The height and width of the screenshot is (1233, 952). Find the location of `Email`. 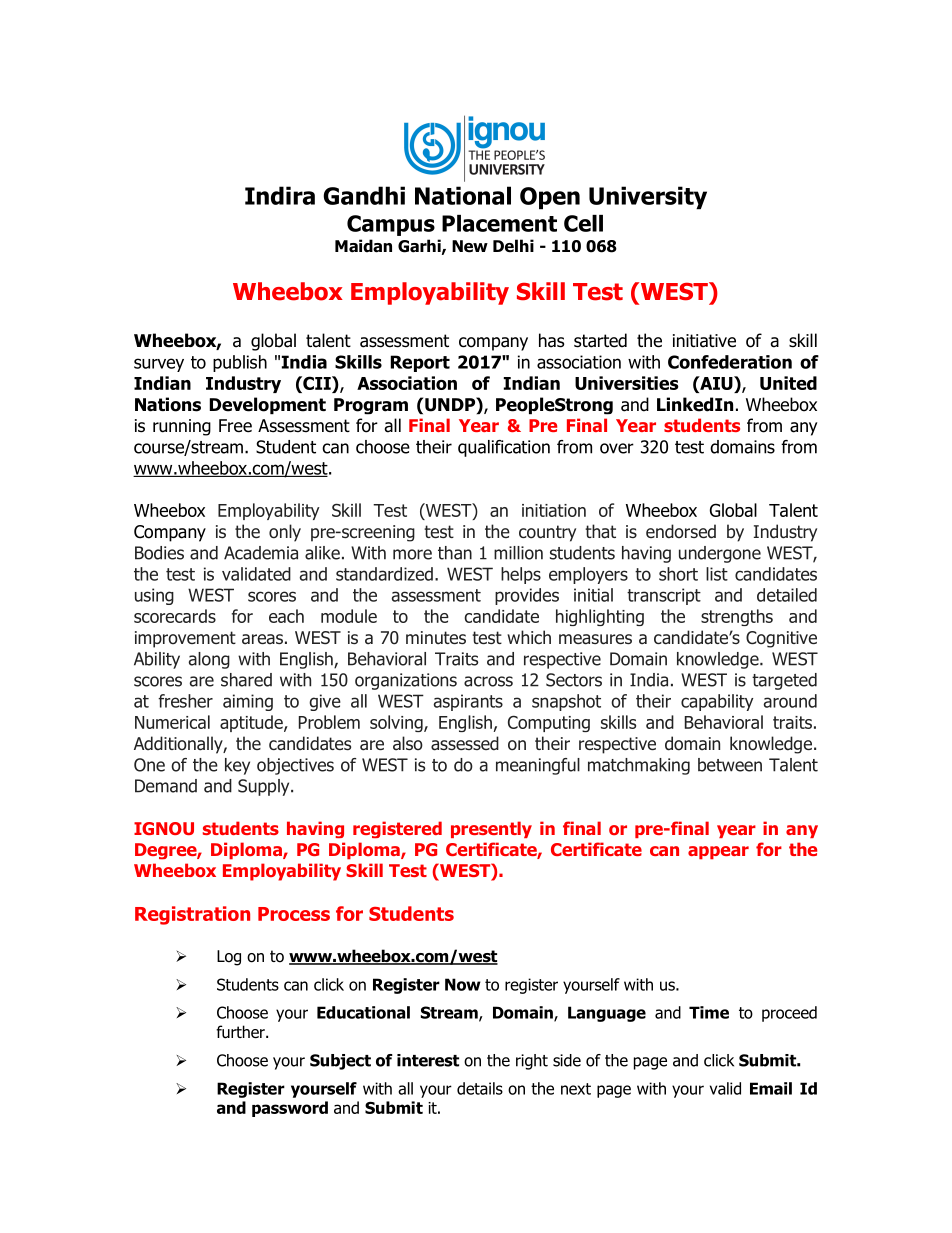

Email is located at coordinates (771, 1088).
